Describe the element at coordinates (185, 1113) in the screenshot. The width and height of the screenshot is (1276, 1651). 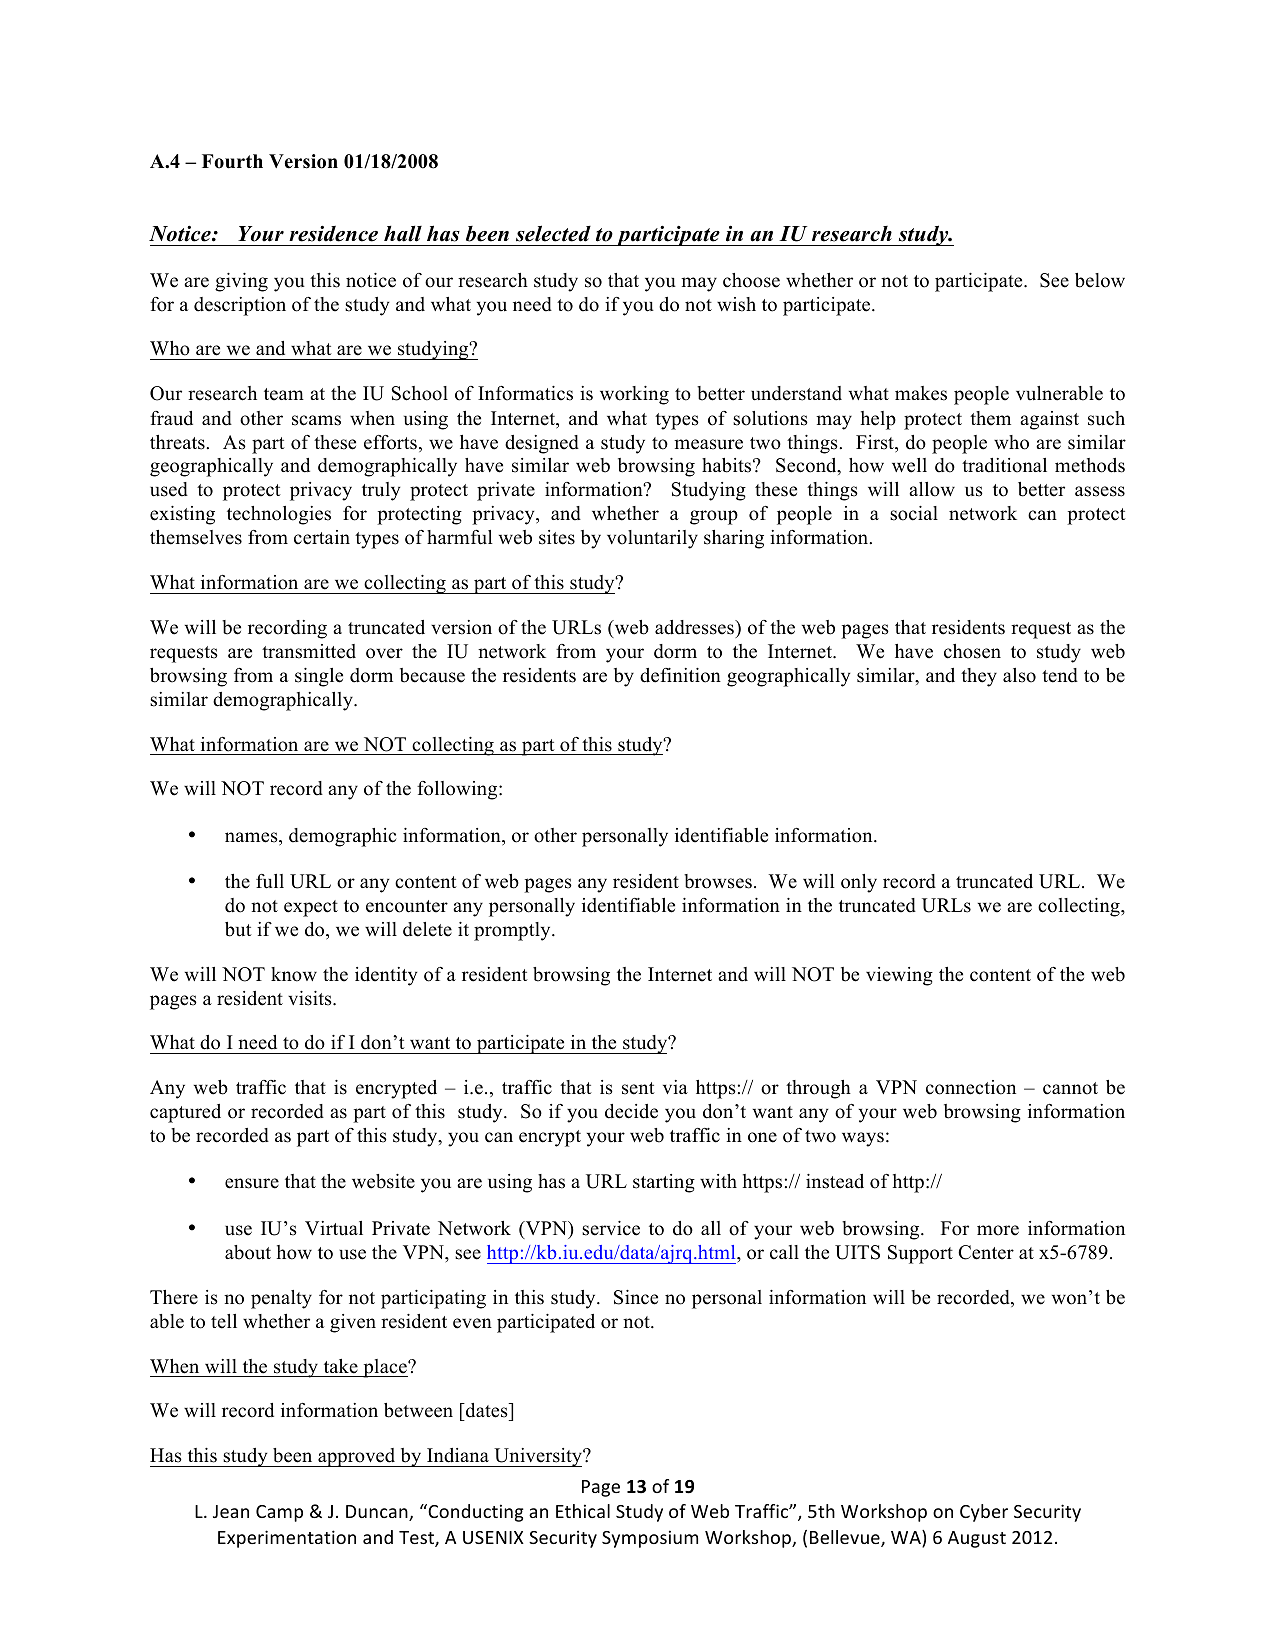
I see `captured` at that location.
